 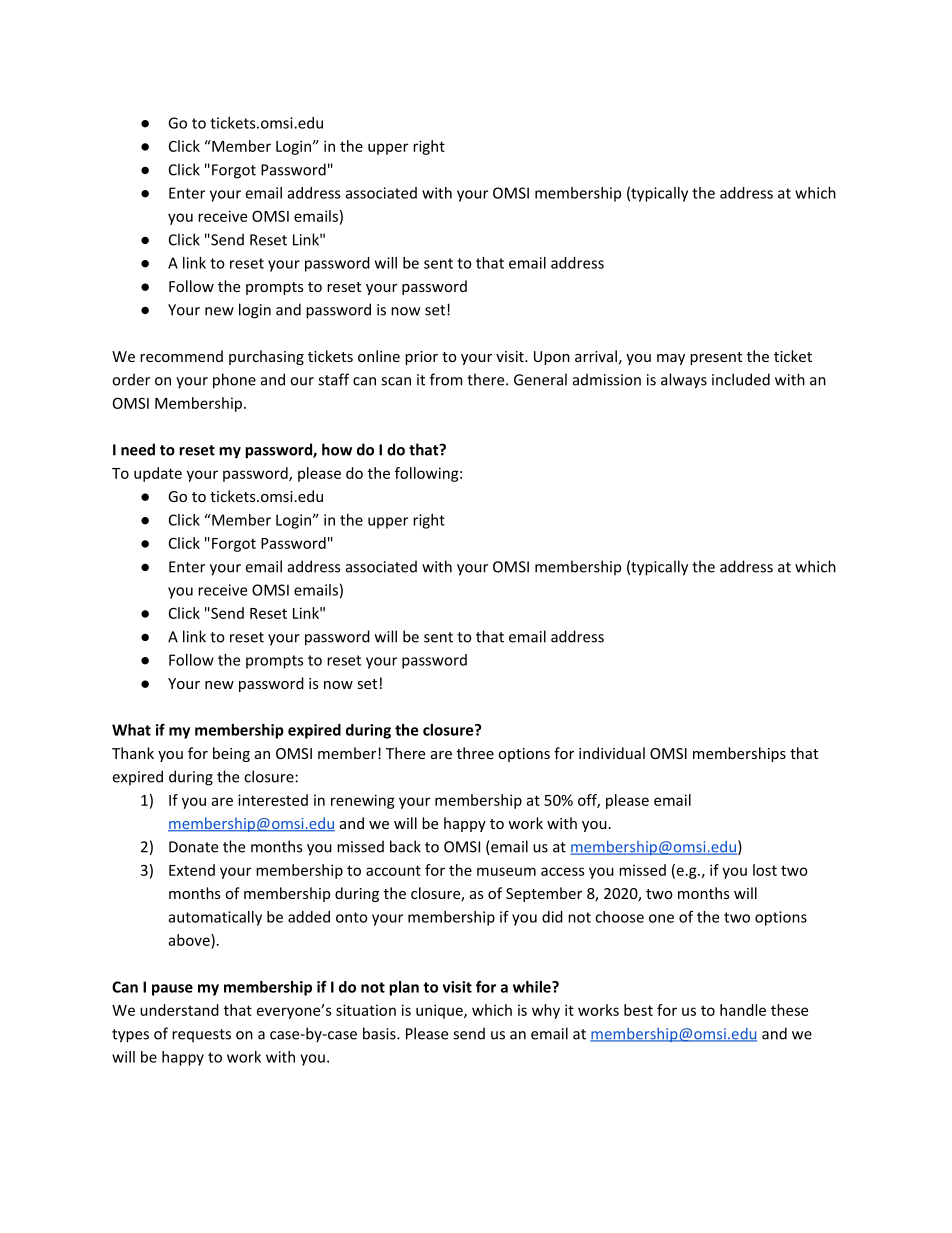 I want to click on from, so click(x=446, y=379).
